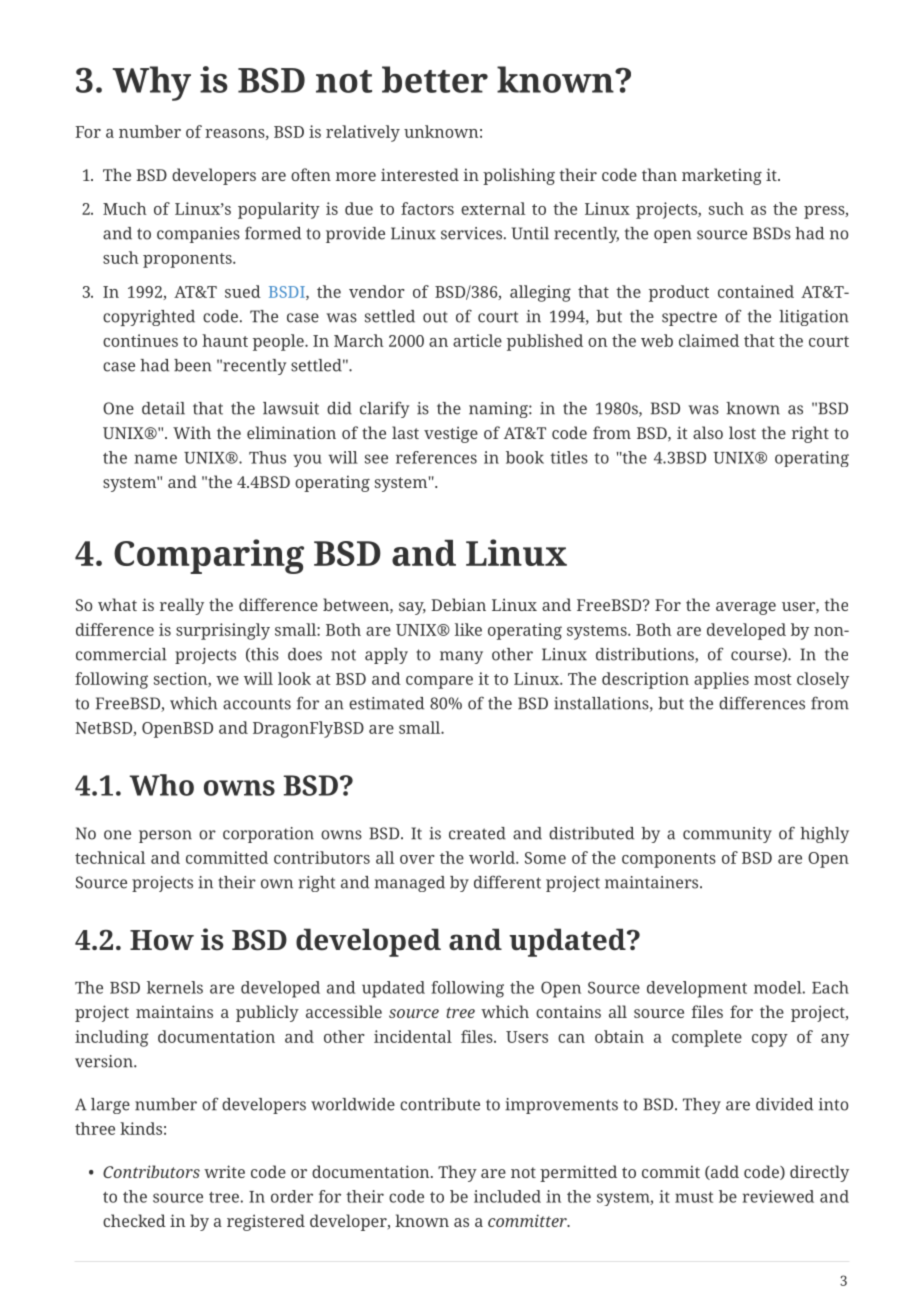 The height and width of the screenshot is (1308, 924). What do you see at coordinates (727, 835) in the screenshot?
I see `community` at bounding box center [727, 835].
